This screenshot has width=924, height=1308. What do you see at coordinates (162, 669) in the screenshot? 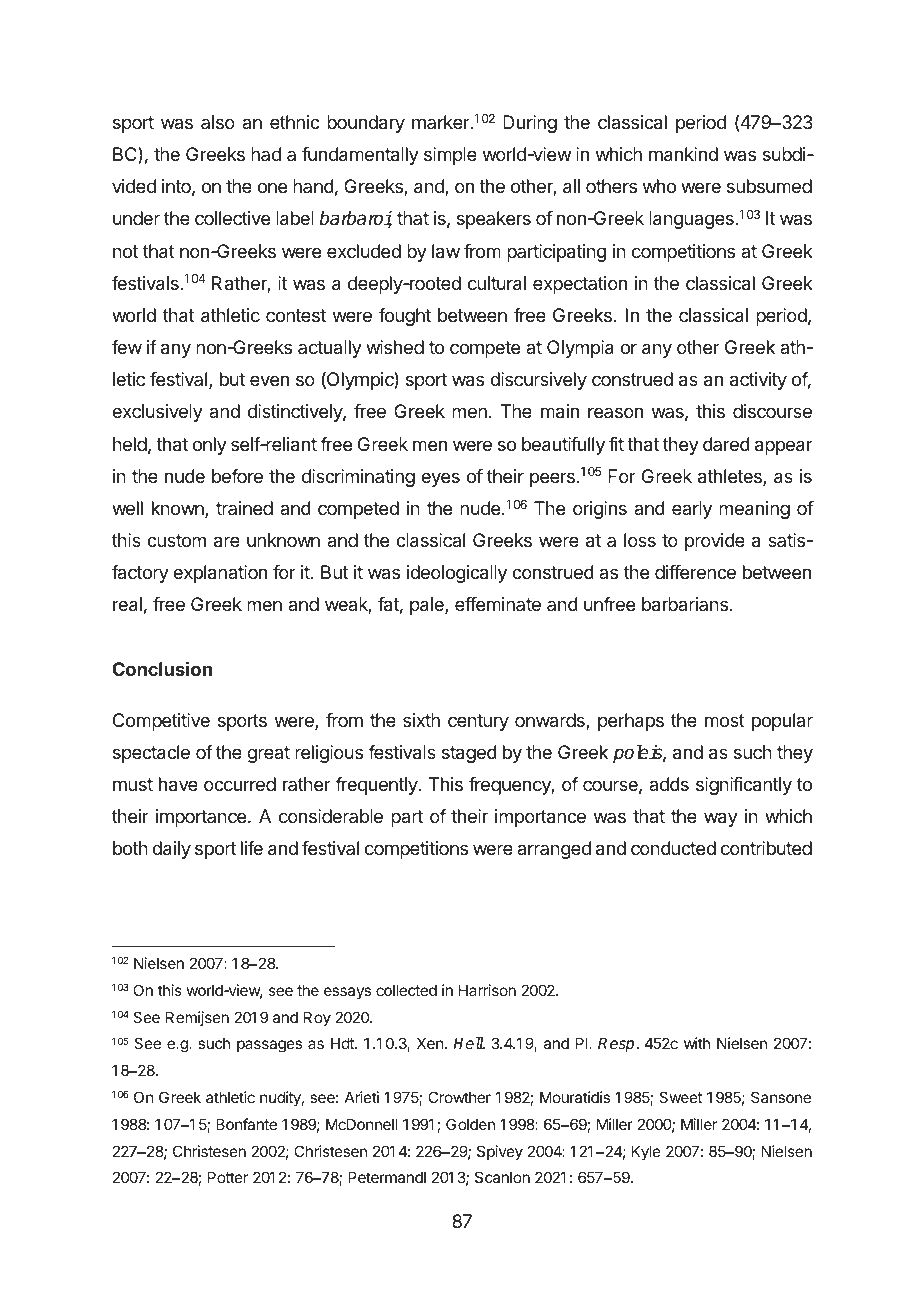
I see `Conclusion` at bounding box center [162, 669].
